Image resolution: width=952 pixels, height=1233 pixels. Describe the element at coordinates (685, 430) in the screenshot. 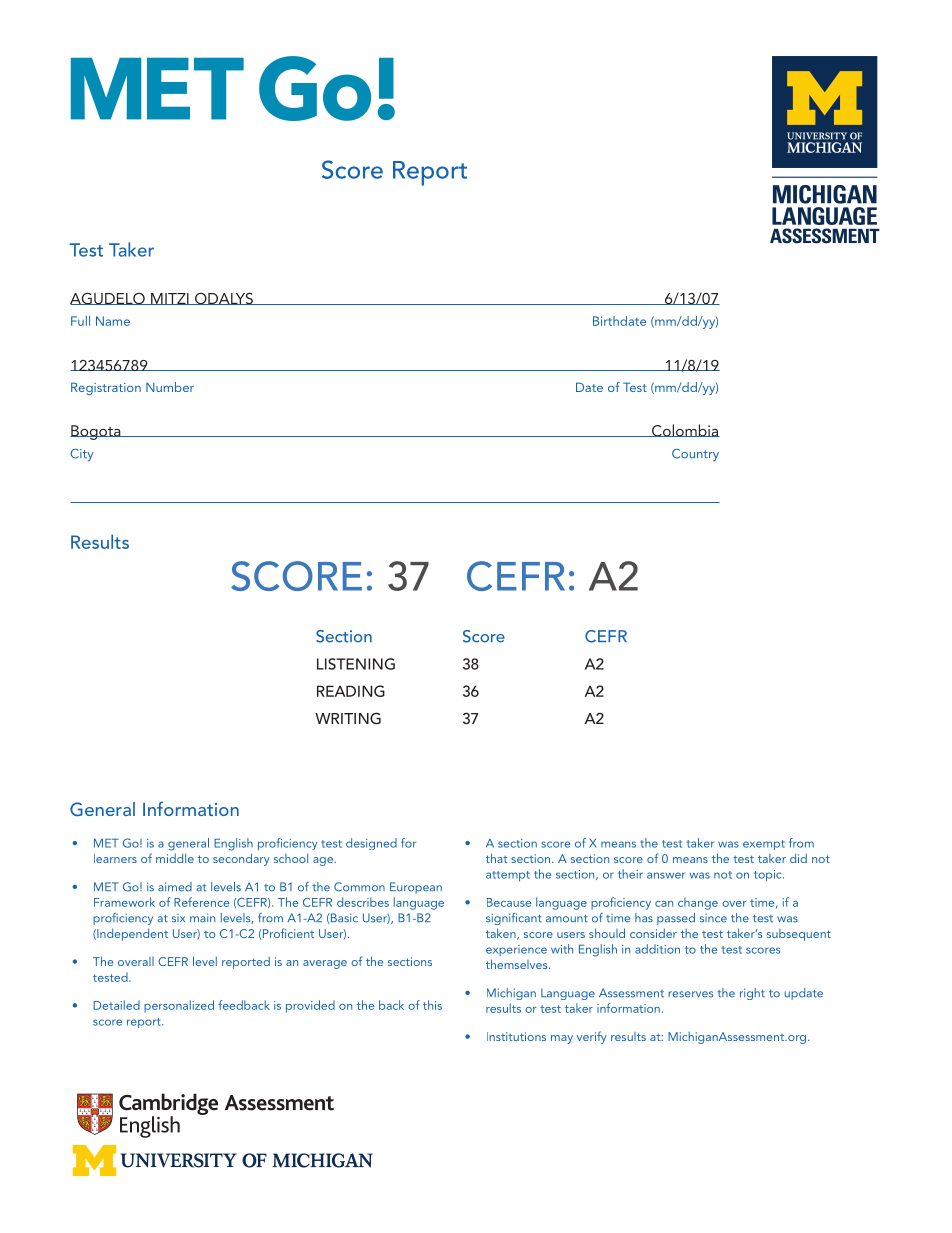

I see `Colombia` at that location.
